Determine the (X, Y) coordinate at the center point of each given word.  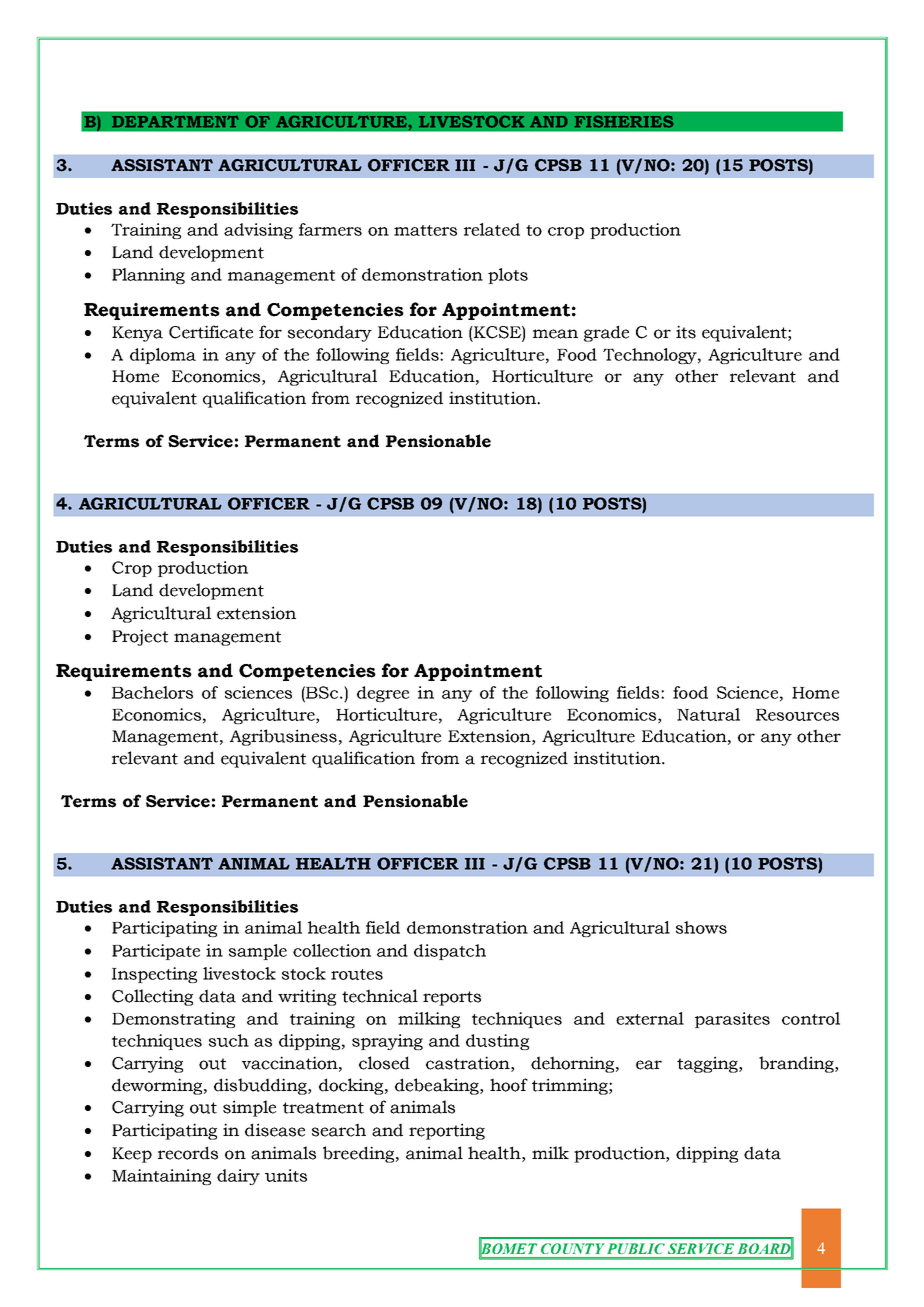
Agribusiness (283, 737)
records (188, 1153)
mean (555, 334)
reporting (447, 1131)
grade (606, 333)
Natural (708, 714)
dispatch (450, 952)
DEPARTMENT (175, 121)
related (492, 229)
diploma (163, 356)
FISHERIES (624, 121)
